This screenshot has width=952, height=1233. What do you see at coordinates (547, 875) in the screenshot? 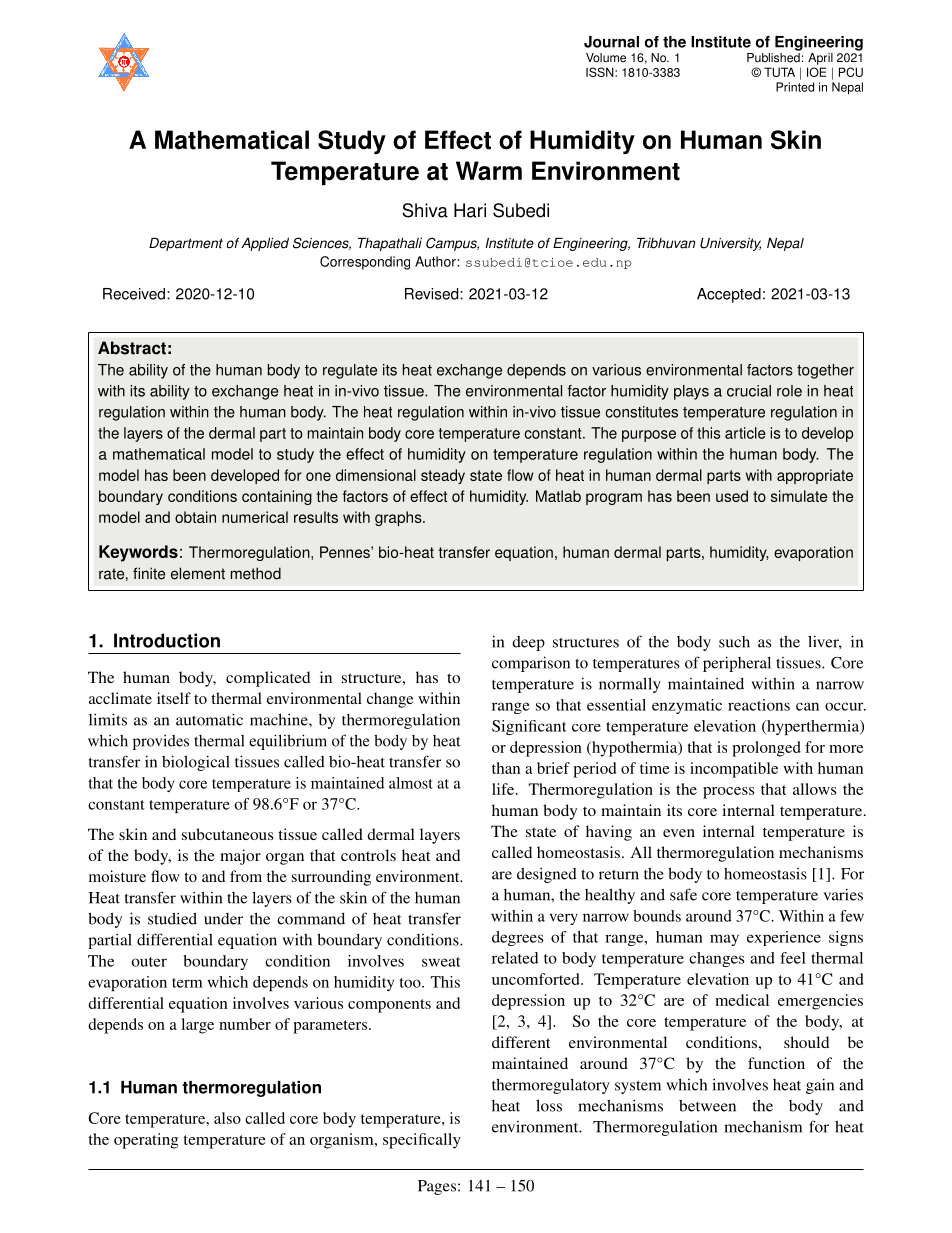
I see `designed` at bounding box center [547, 875].
